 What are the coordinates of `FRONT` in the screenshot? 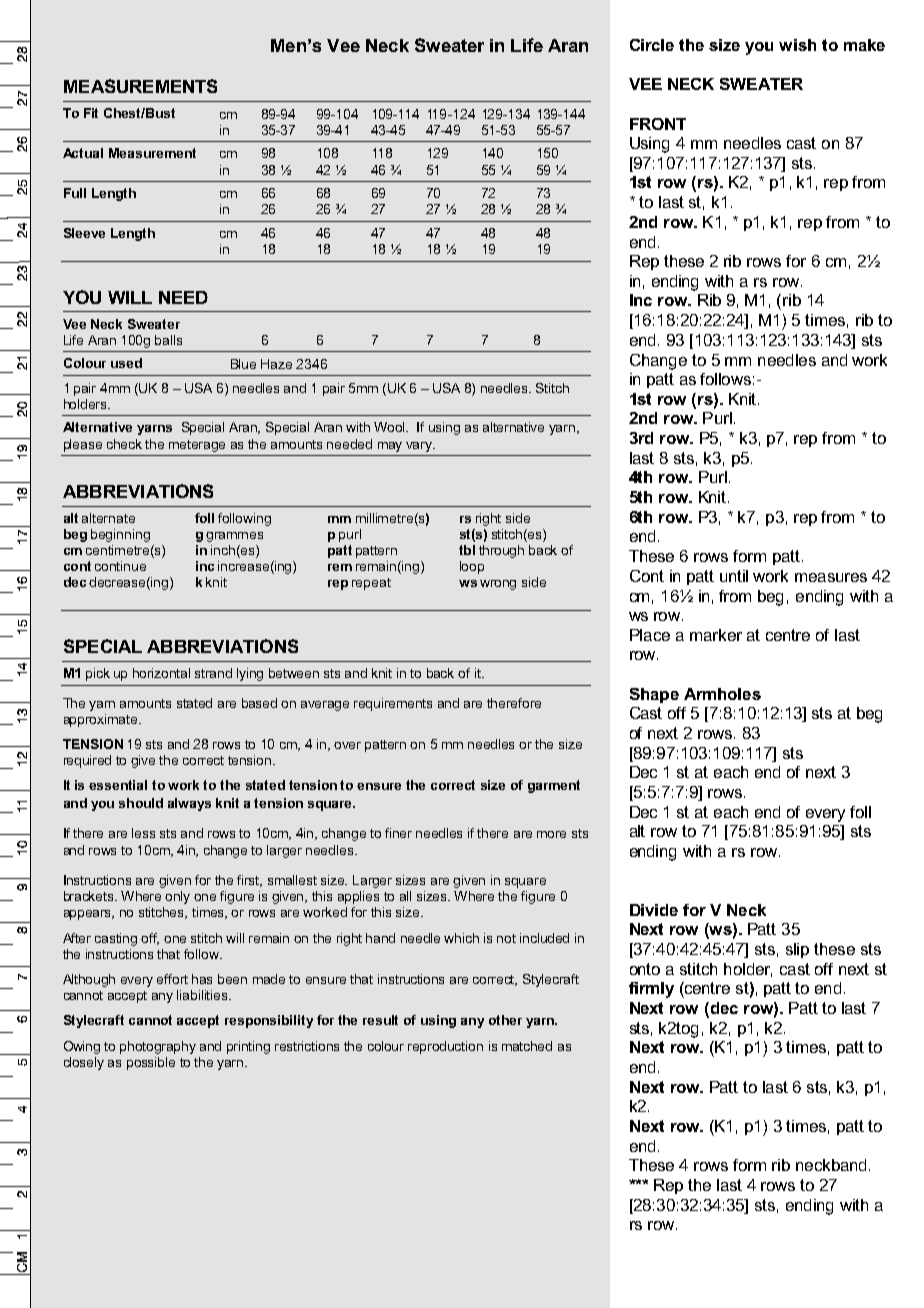 It's located at (658, 124).
